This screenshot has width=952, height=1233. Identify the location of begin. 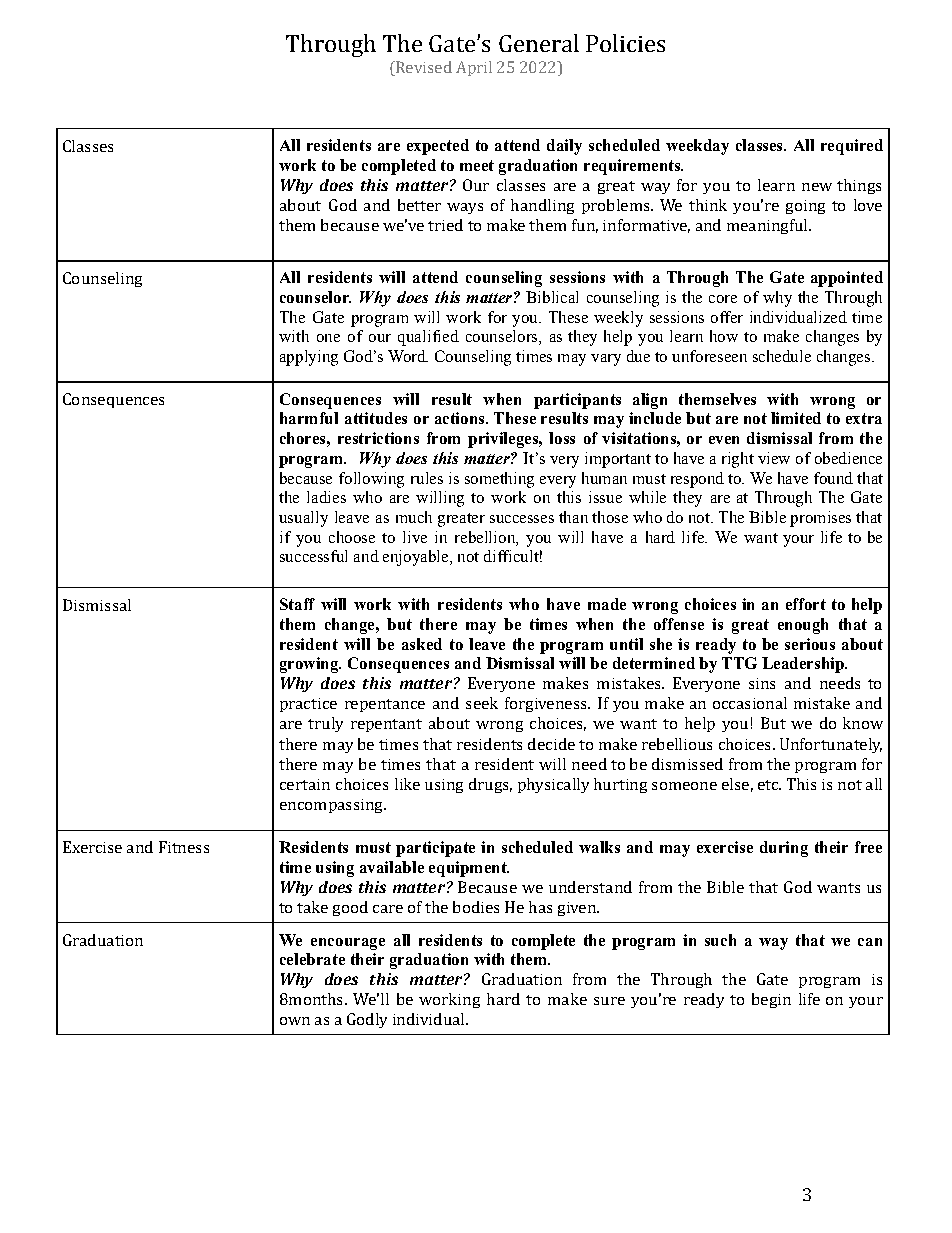
(771, 1000).
